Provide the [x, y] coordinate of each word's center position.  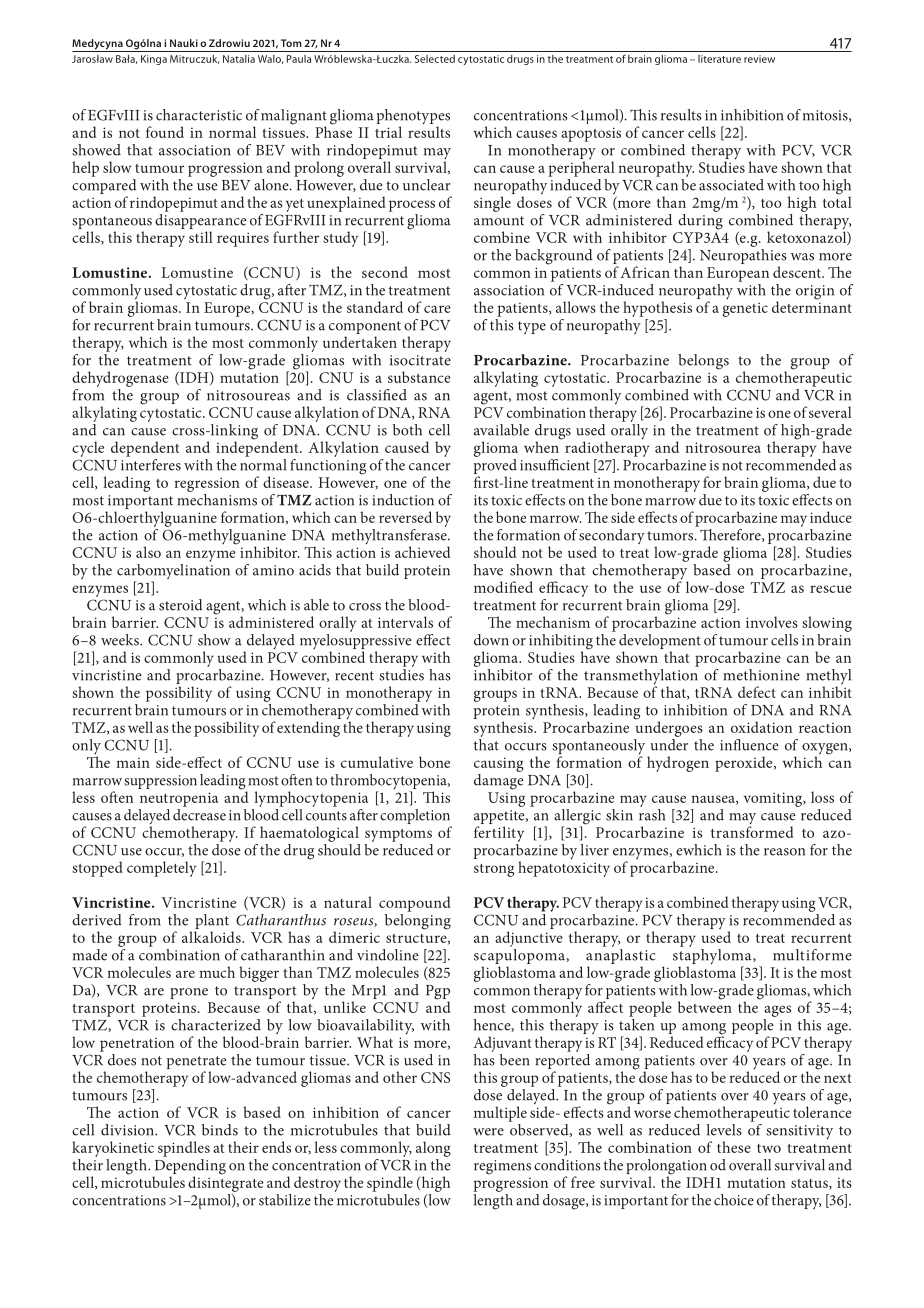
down [491, 640]
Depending [189, 1166]
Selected [435, 59]
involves [772, 622]
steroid [181, 605]
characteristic [199, 115]
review [759, 59]
